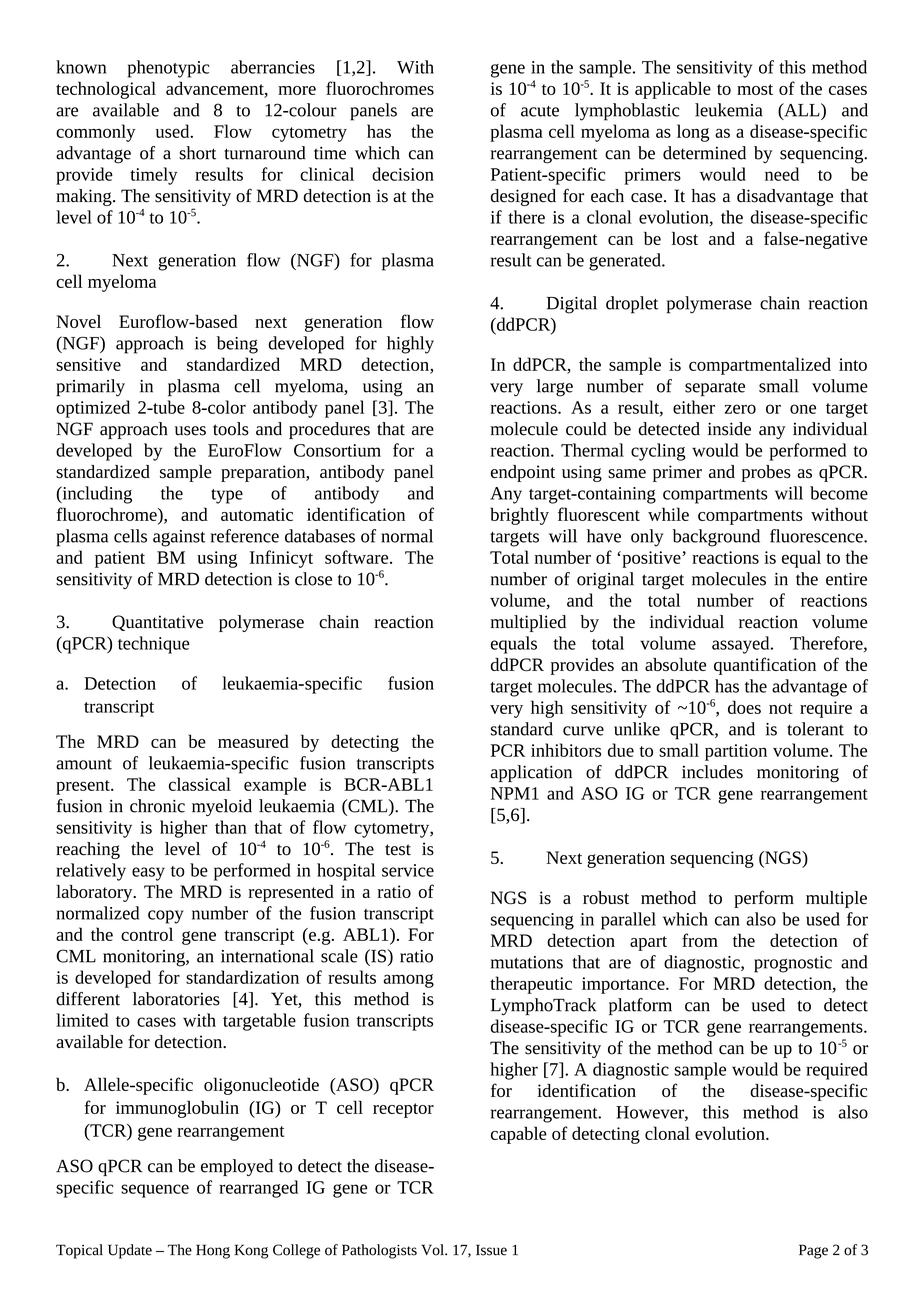  Describe the element at coordinates (793, 964) in the screenshot. I see `prognostic` at that location.
